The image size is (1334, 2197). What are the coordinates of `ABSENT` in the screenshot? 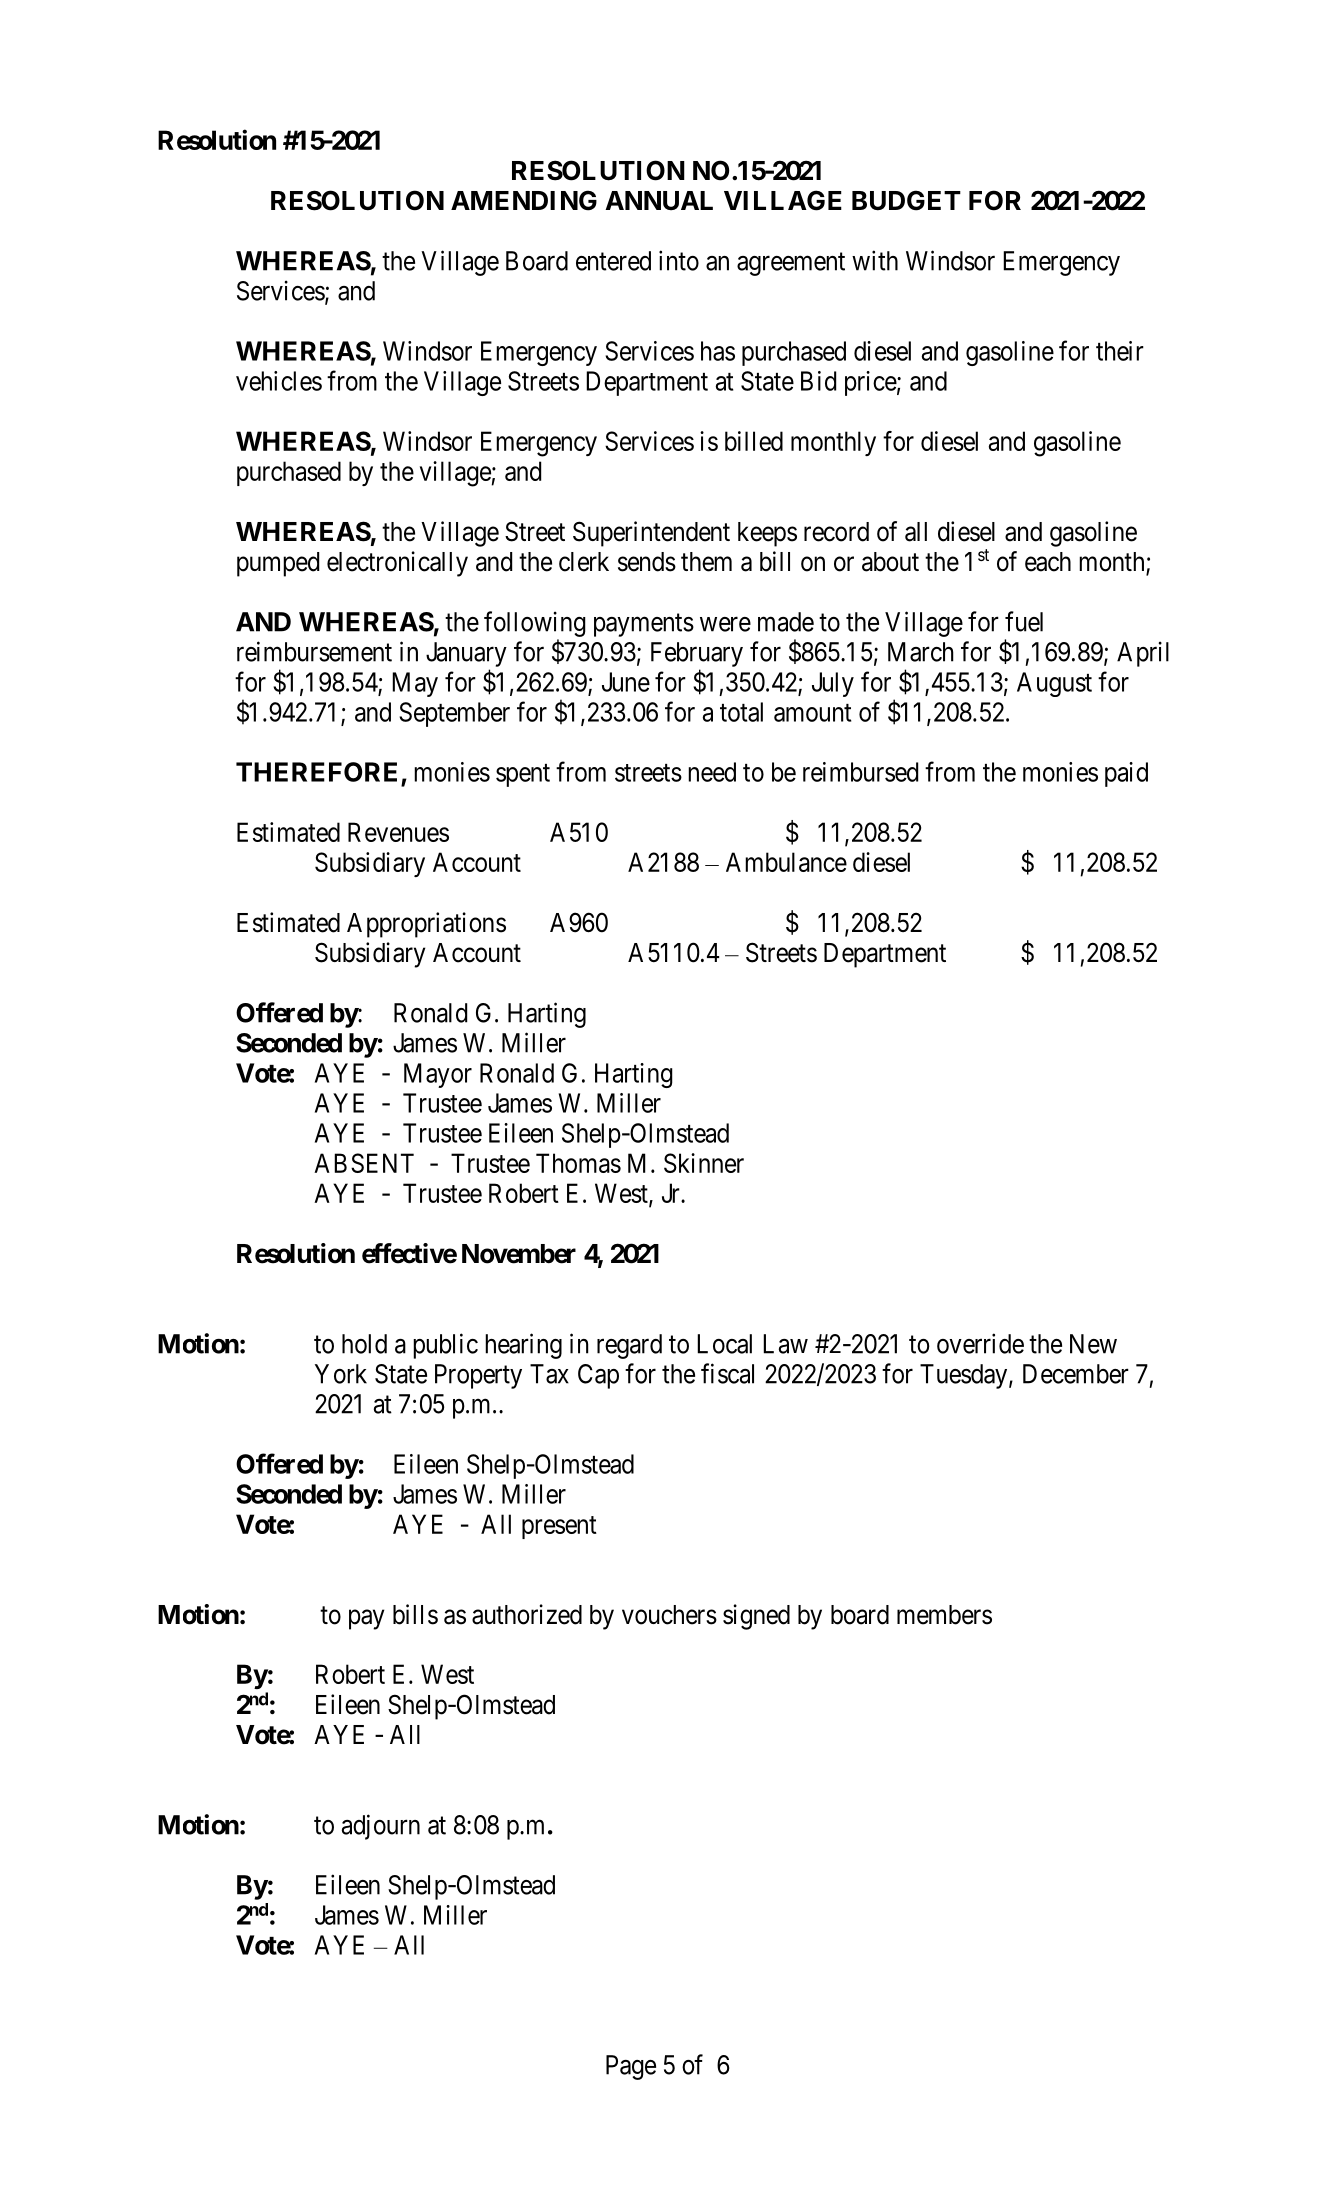 It's located at (364, 1163).
